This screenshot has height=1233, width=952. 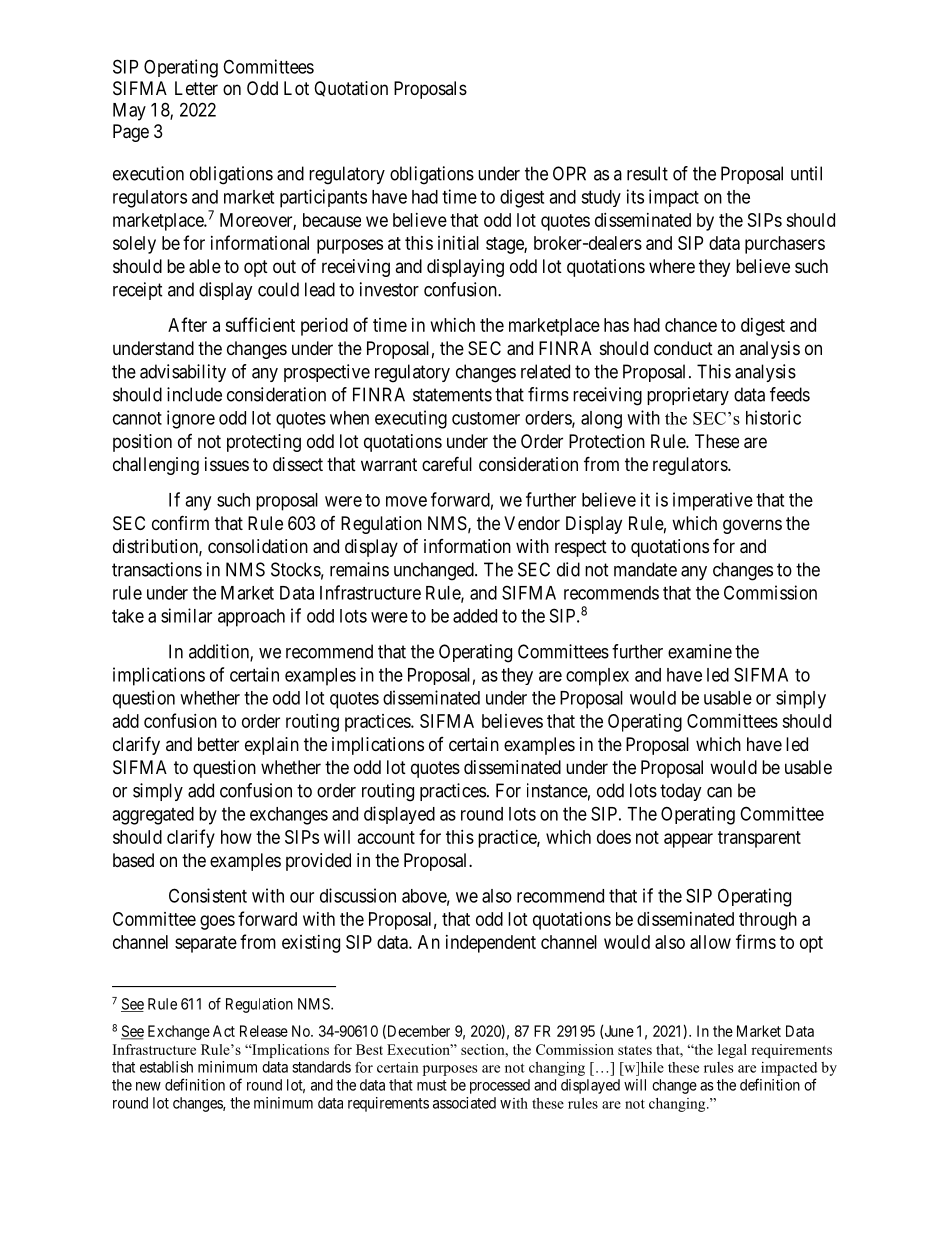 What do you see at coordinates (500, 1086) in the screenshot?
I see `processed` at bounding box center [500, 1086].
